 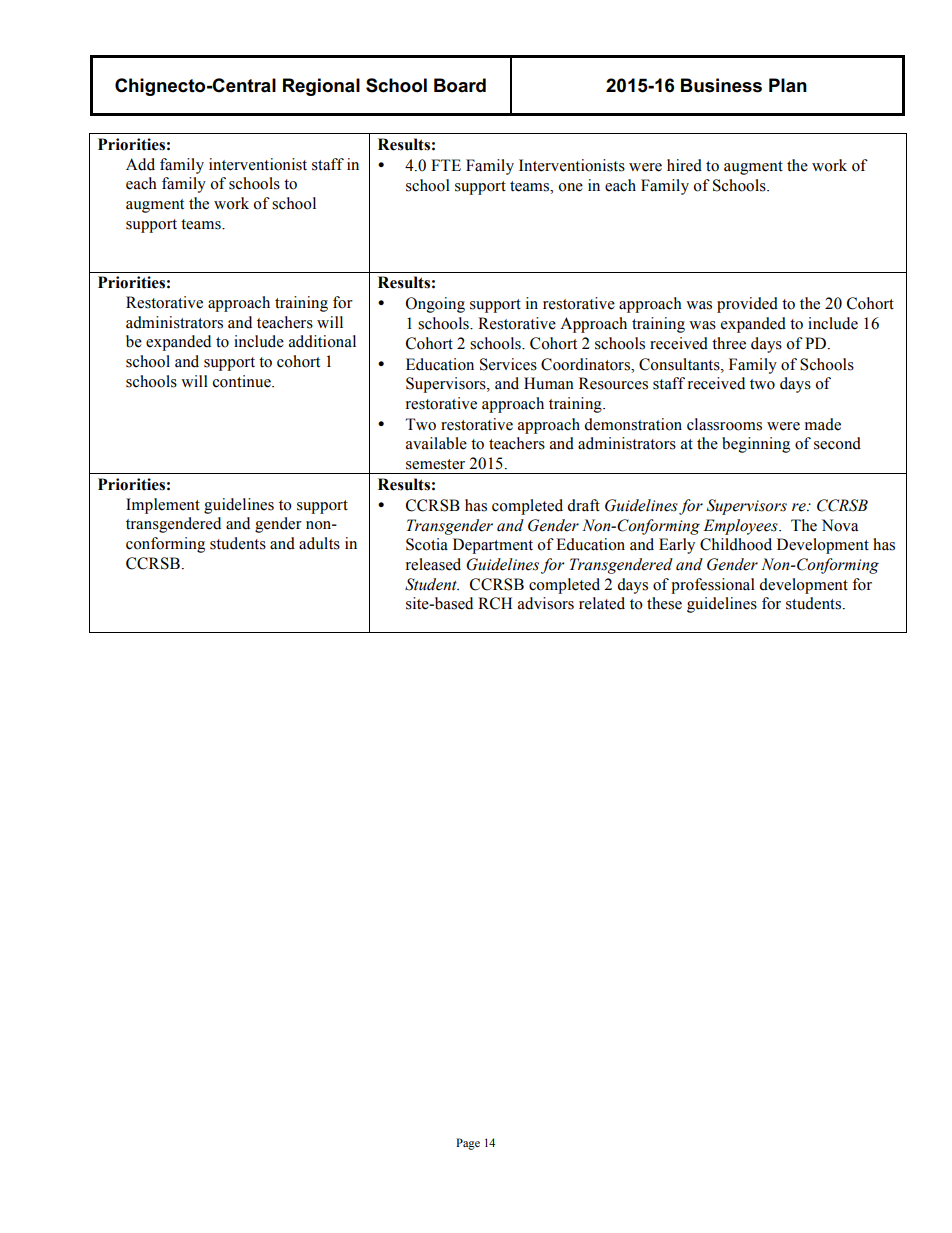 What do you see at coordinates (602, 603) in the page?
I see `related` at bounding box center [602, 603].
